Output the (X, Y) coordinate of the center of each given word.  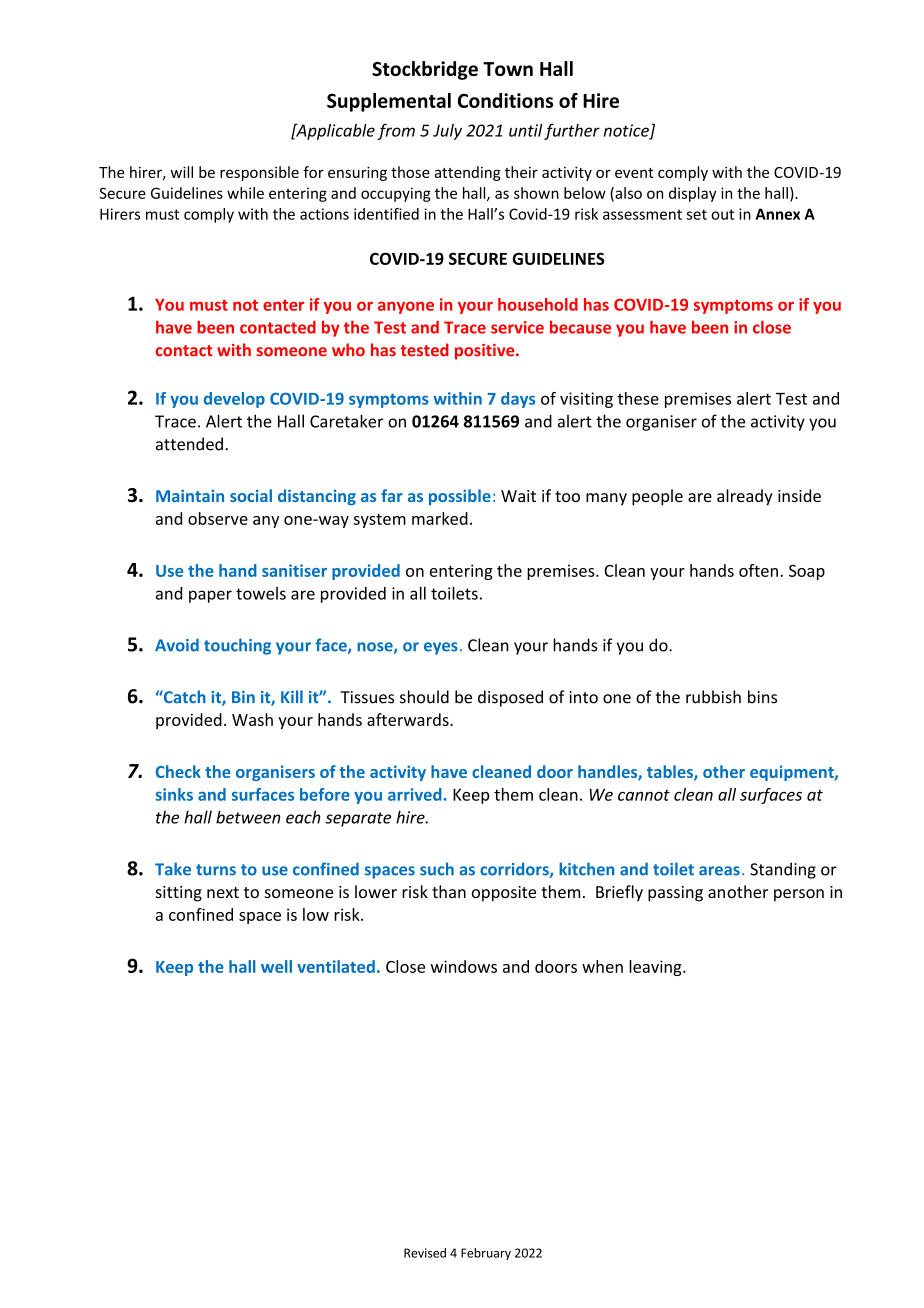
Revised (425, 1253)
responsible (259, 173)
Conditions (505, 100)
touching (237, 646)
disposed (510, 698)
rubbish (713, 697)
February (486, 1254)
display (693, 194)
